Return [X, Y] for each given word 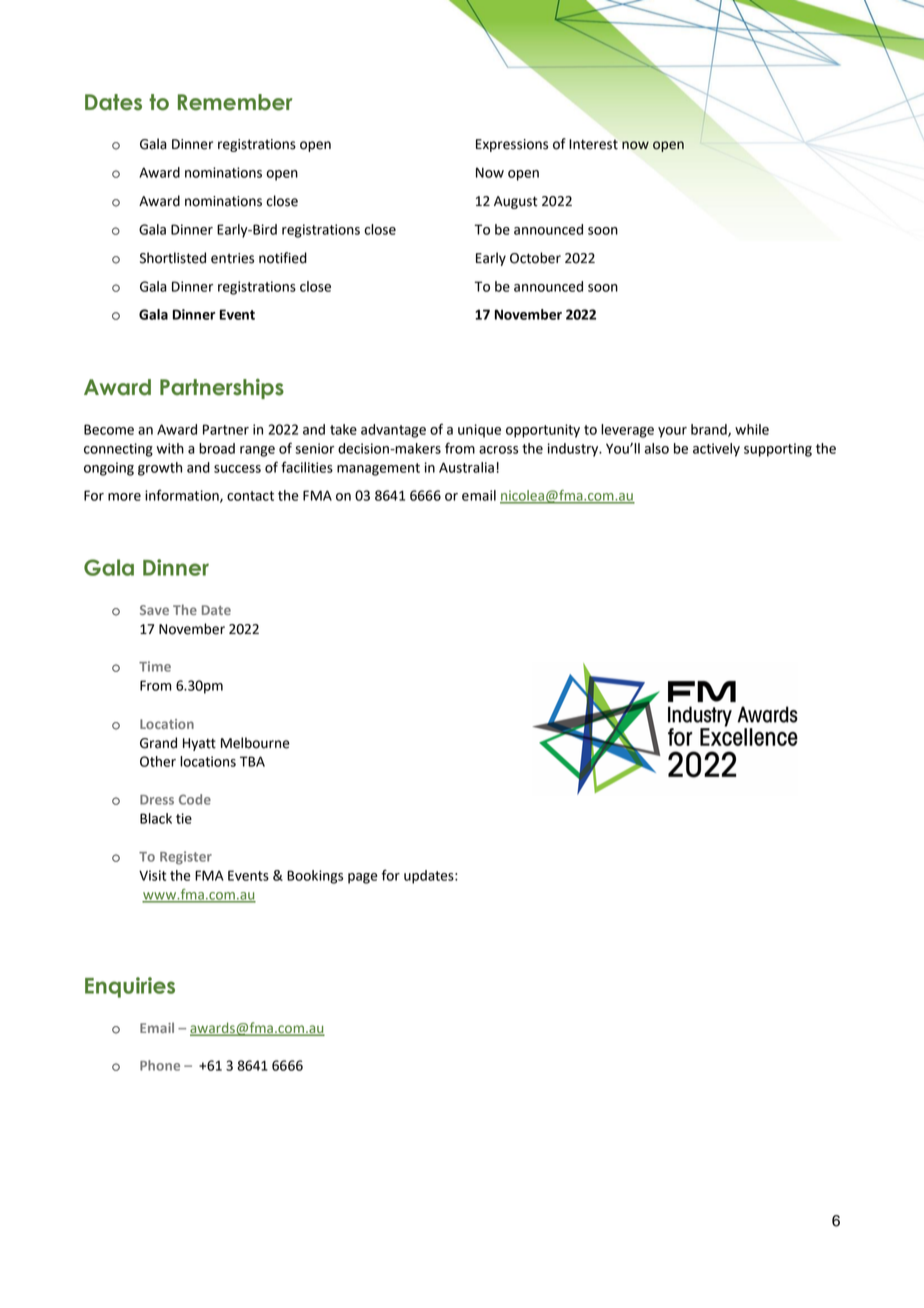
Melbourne [255, 743]
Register [186, 858]
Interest [593, 144]
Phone [160, 1065]
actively [716, 450]
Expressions [512, 145]
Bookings [315, 877]
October [535, 258]
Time [155, 666]
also [656, 448]
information [183, 496]
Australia [466, 467]
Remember [235, 102]
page [362, 878]
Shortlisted [173, 258]
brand [710, 430]
